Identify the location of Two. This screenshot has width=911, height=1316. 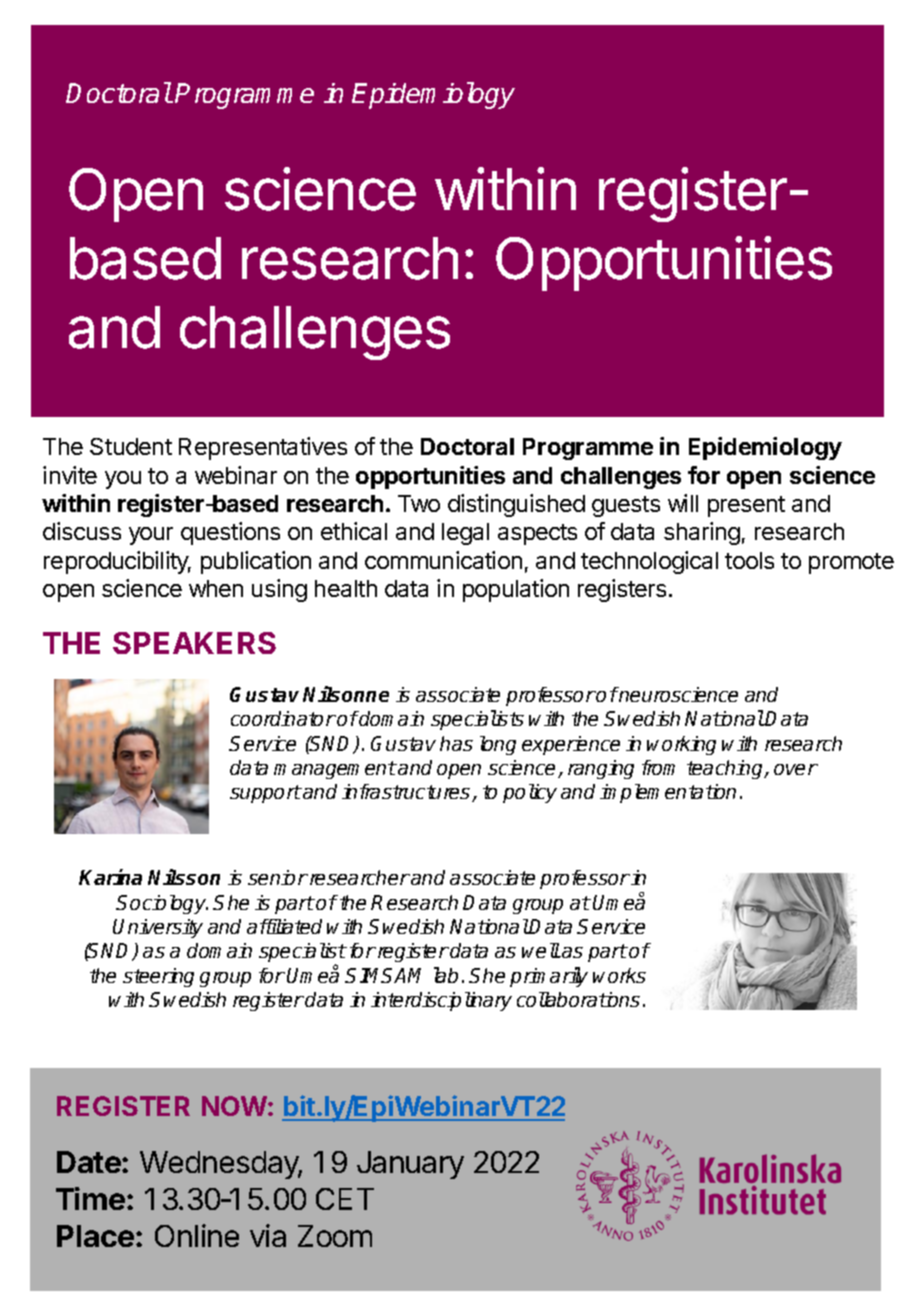
(419, 503).
